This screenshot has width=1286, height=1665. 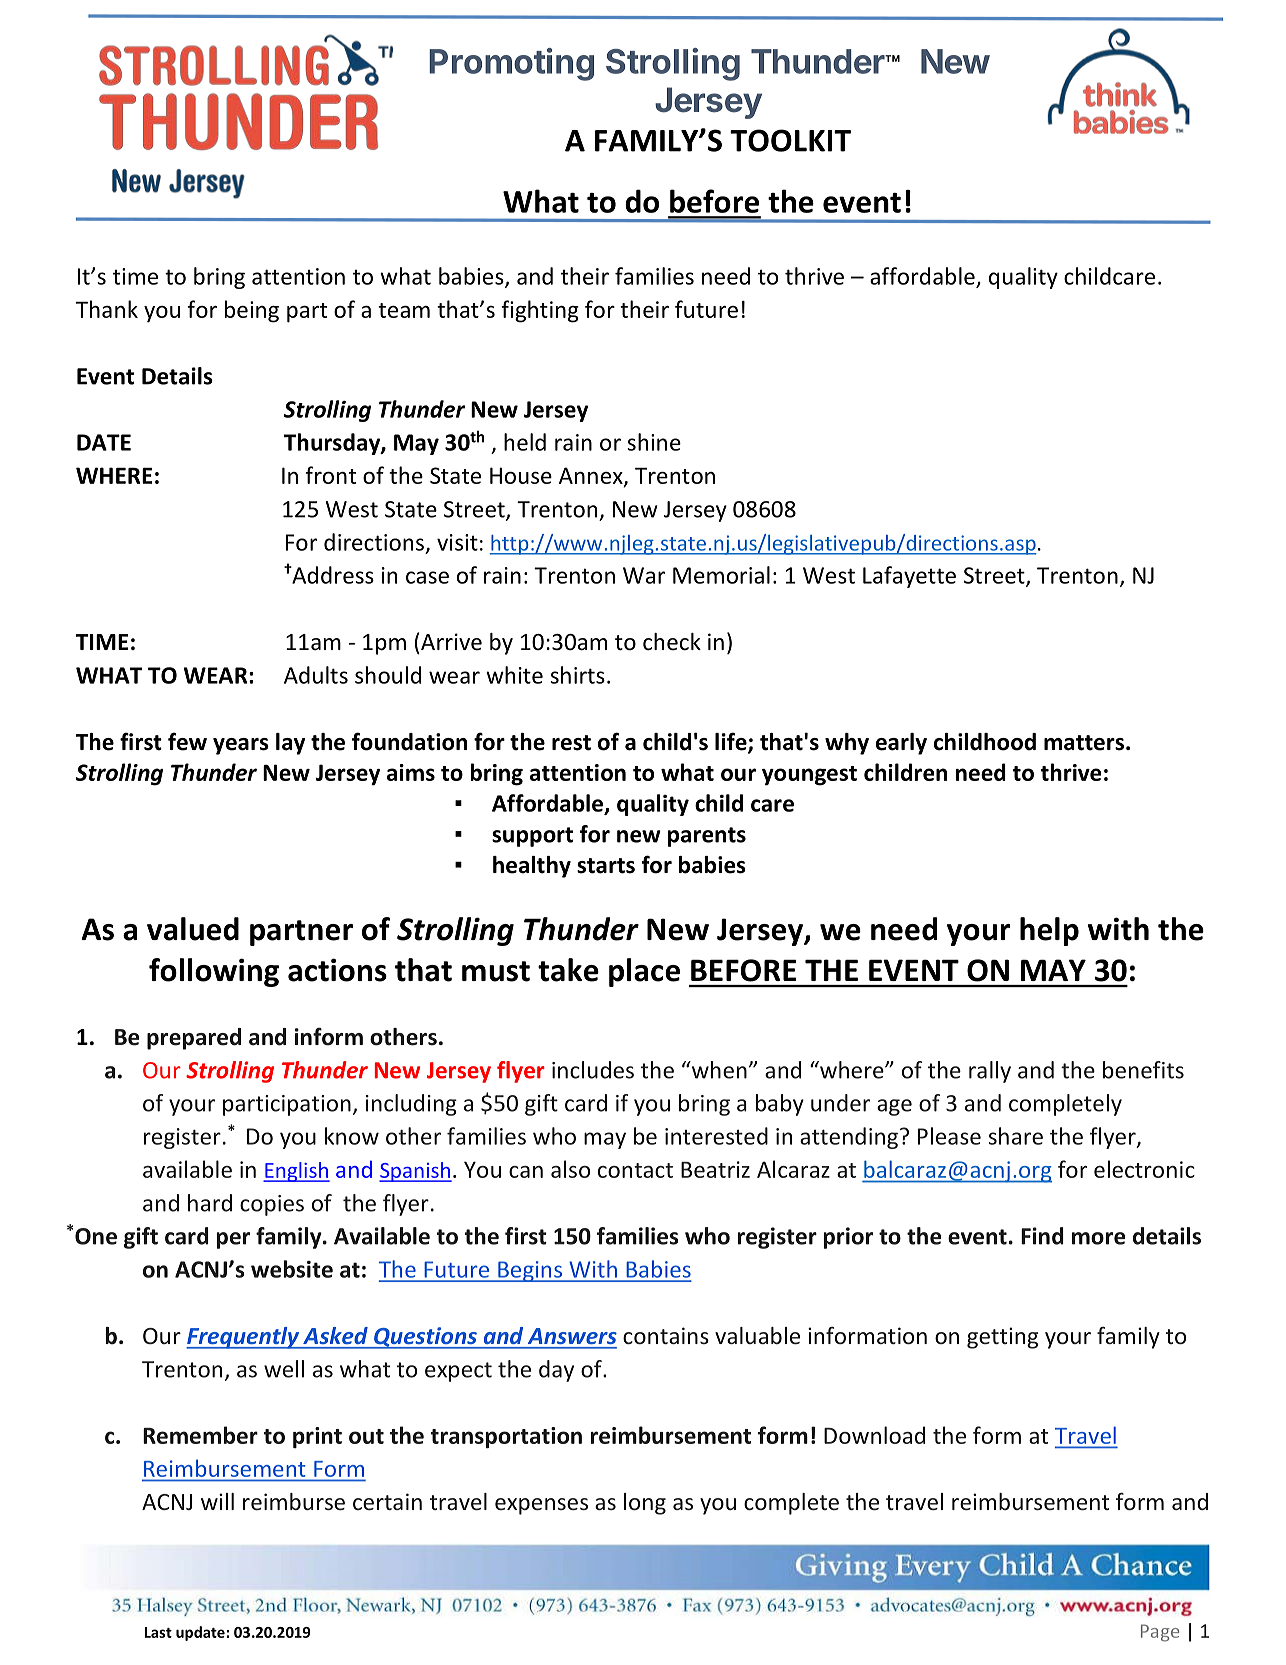 What do you see at coordinates (909, 577) in the screenshot?
I see `Lafayette` at bounding box center [909, 577].
